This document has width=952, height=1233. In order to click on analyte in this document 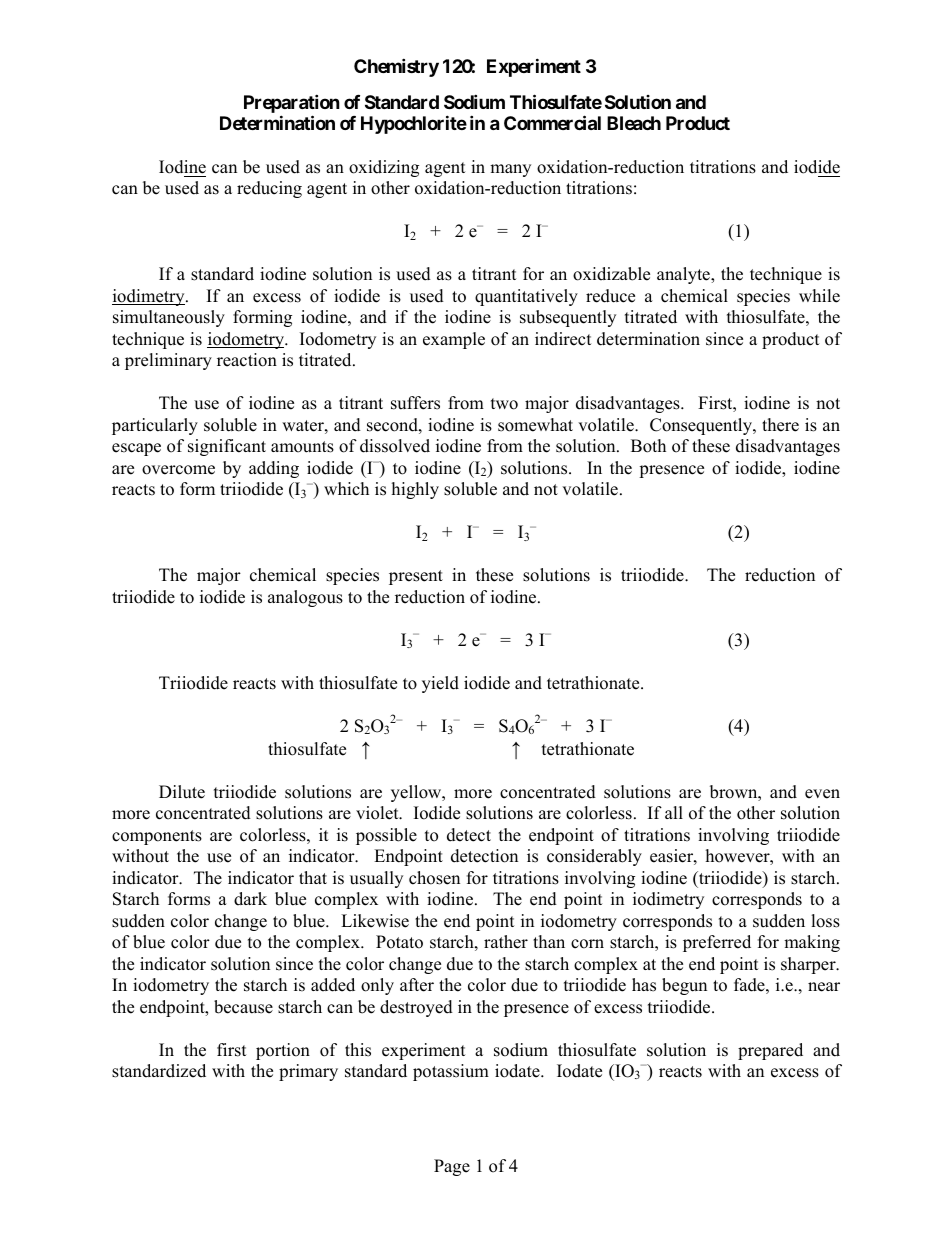, I will do `click(684, 275)`.
